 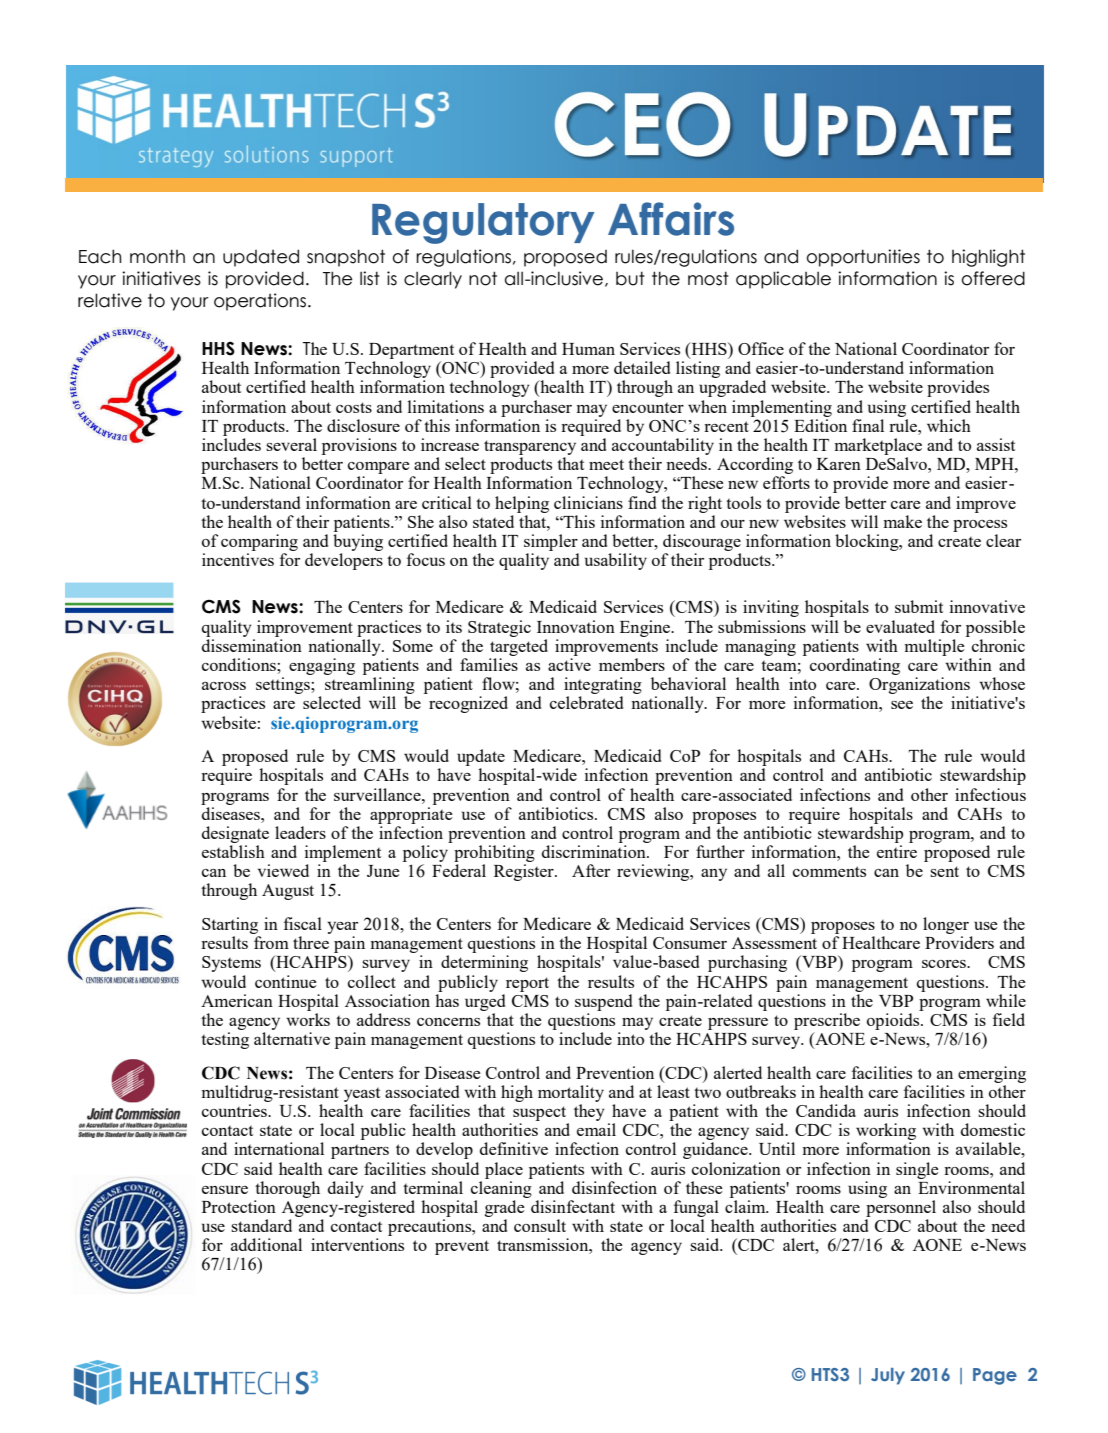 I want to click on month, so click(x=157, y=256).
